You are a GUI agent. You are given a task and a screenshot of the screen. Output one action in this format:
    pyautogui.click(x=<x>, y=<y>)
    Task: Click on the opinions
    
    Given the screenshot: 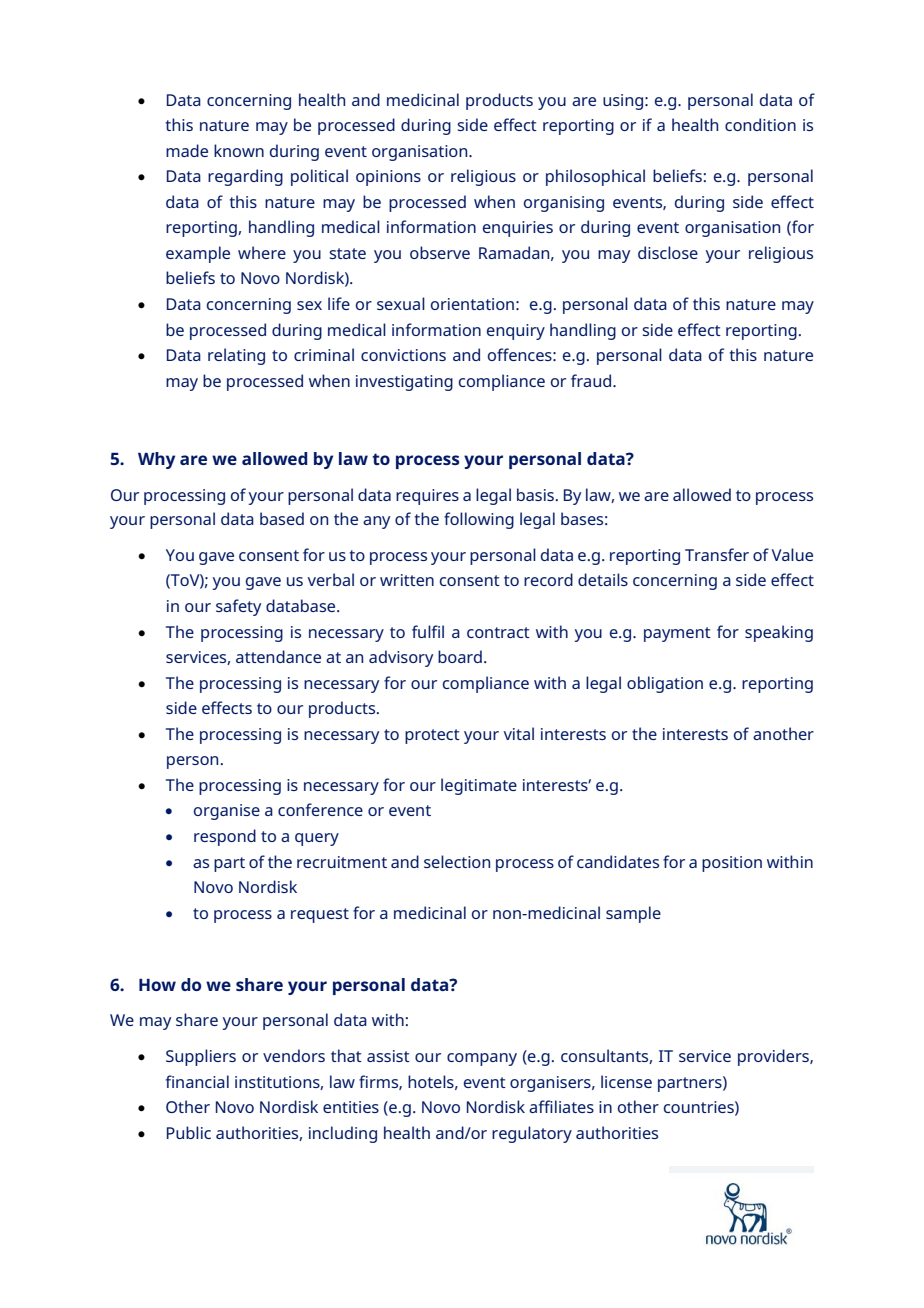 What is the action you would take?
    pyautogui.click(x=388, y=178)
